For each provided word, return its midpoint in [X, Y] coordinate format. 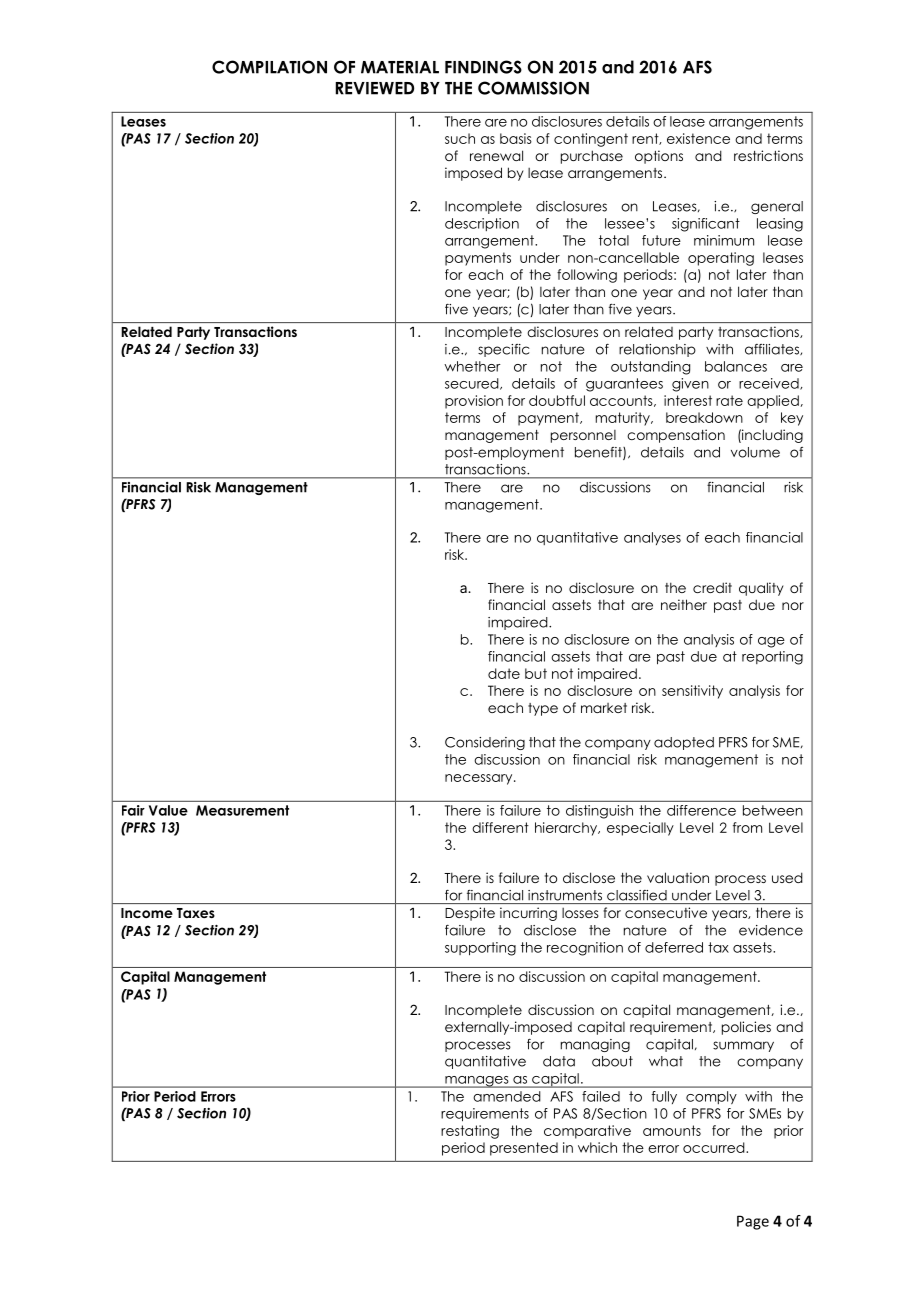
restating [470, 1132]
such [460, 138]
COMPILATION [269, 67]
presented [524, 1149]
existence [698, 138]
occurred [715, 1147]
